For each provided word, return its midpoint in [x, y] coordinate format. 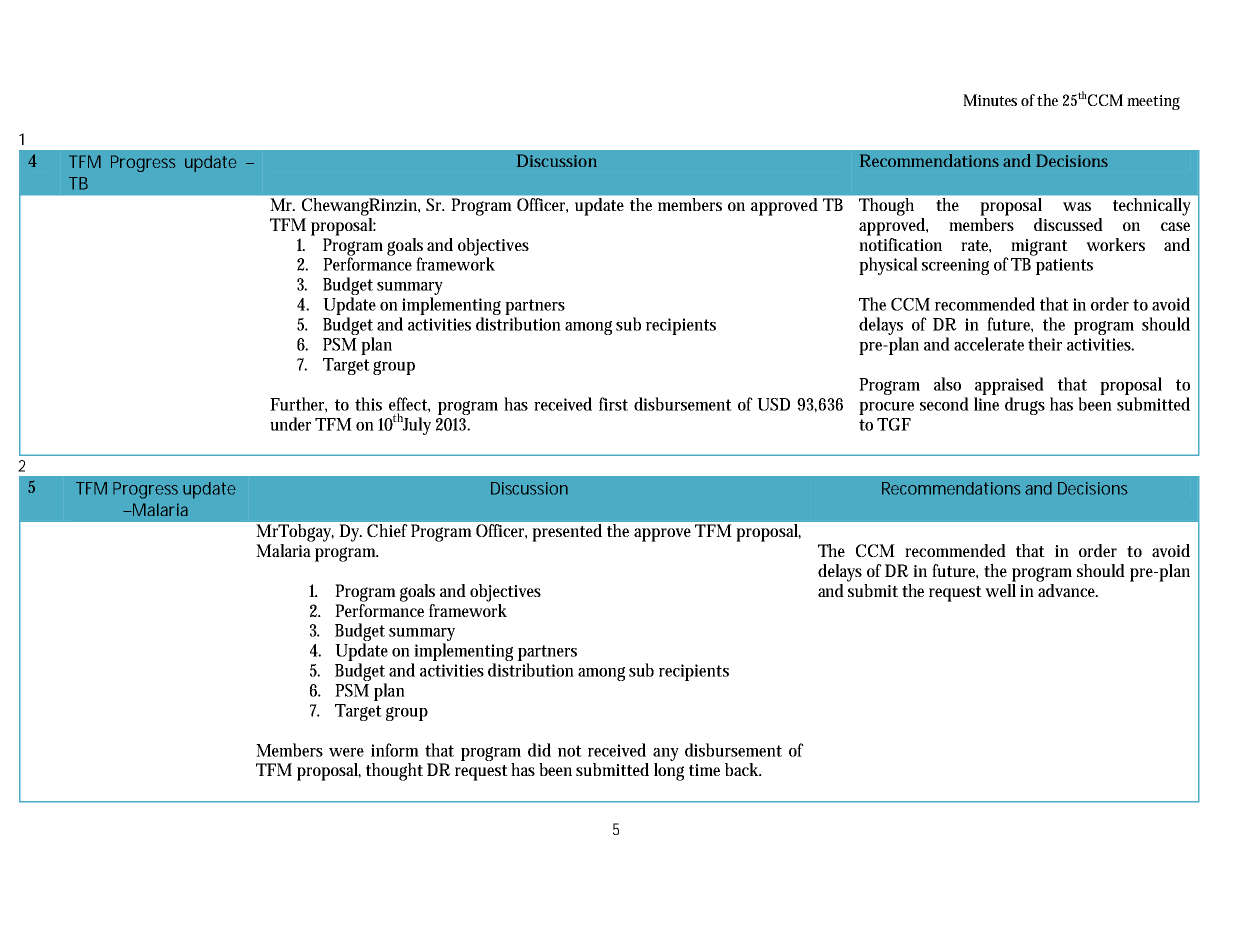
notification [900, 243]
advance [1068, 590]
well [1000, 590]
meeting [1153, 102]
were [346, 752]
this [368, 404]
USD [773, 404]
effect [409, 405]
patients [1064, 266]
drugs [1025, 406]
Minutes [990, 100]
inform [395, 750]
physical [888, 266]
